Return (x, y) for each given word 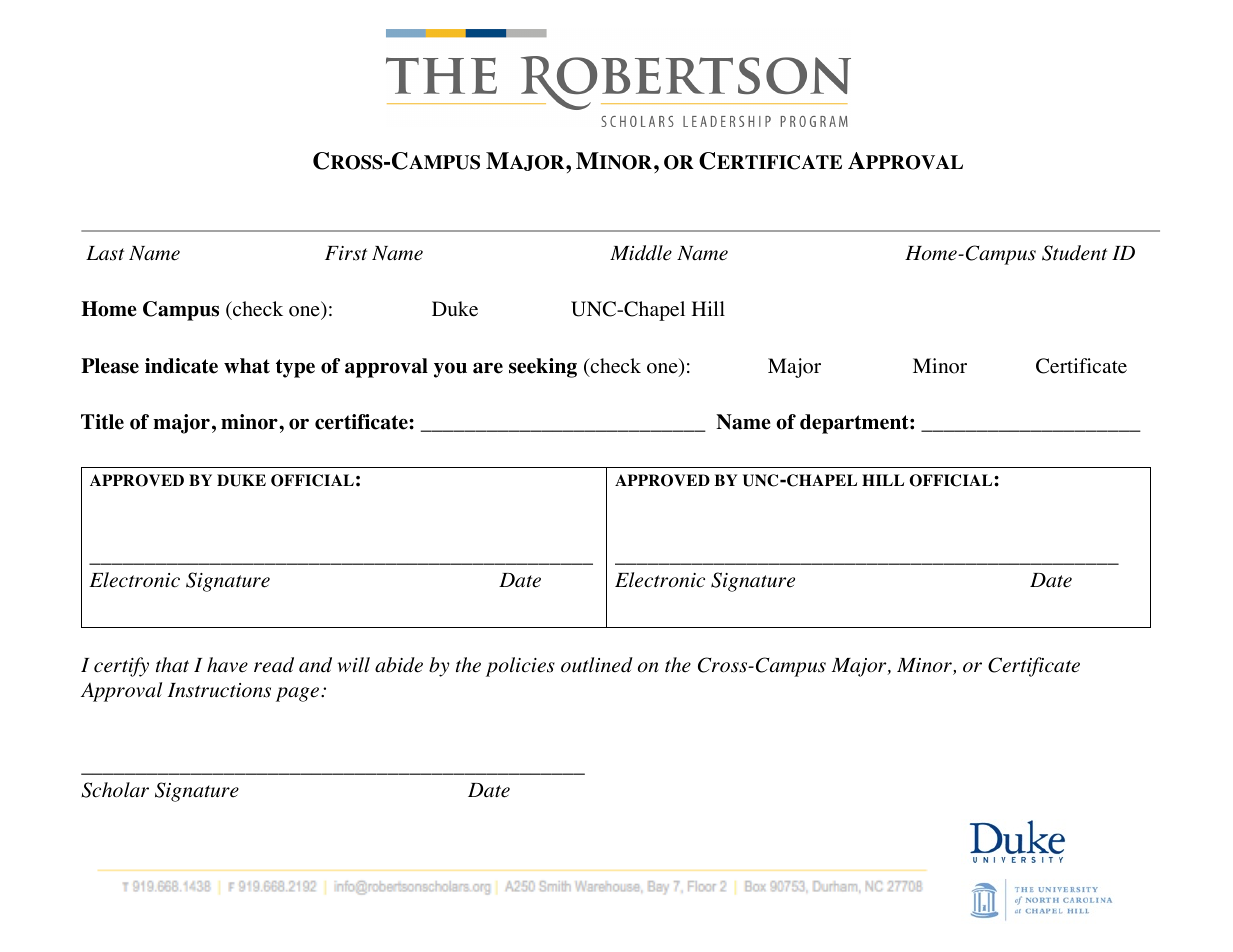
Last (105, 253)
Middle (641, 253)
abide (399, 665)
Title (102, 422)
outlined (597, 665)
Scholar (115, 790)
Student (1074, 253)
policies (520, 667)
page (299, 694)
